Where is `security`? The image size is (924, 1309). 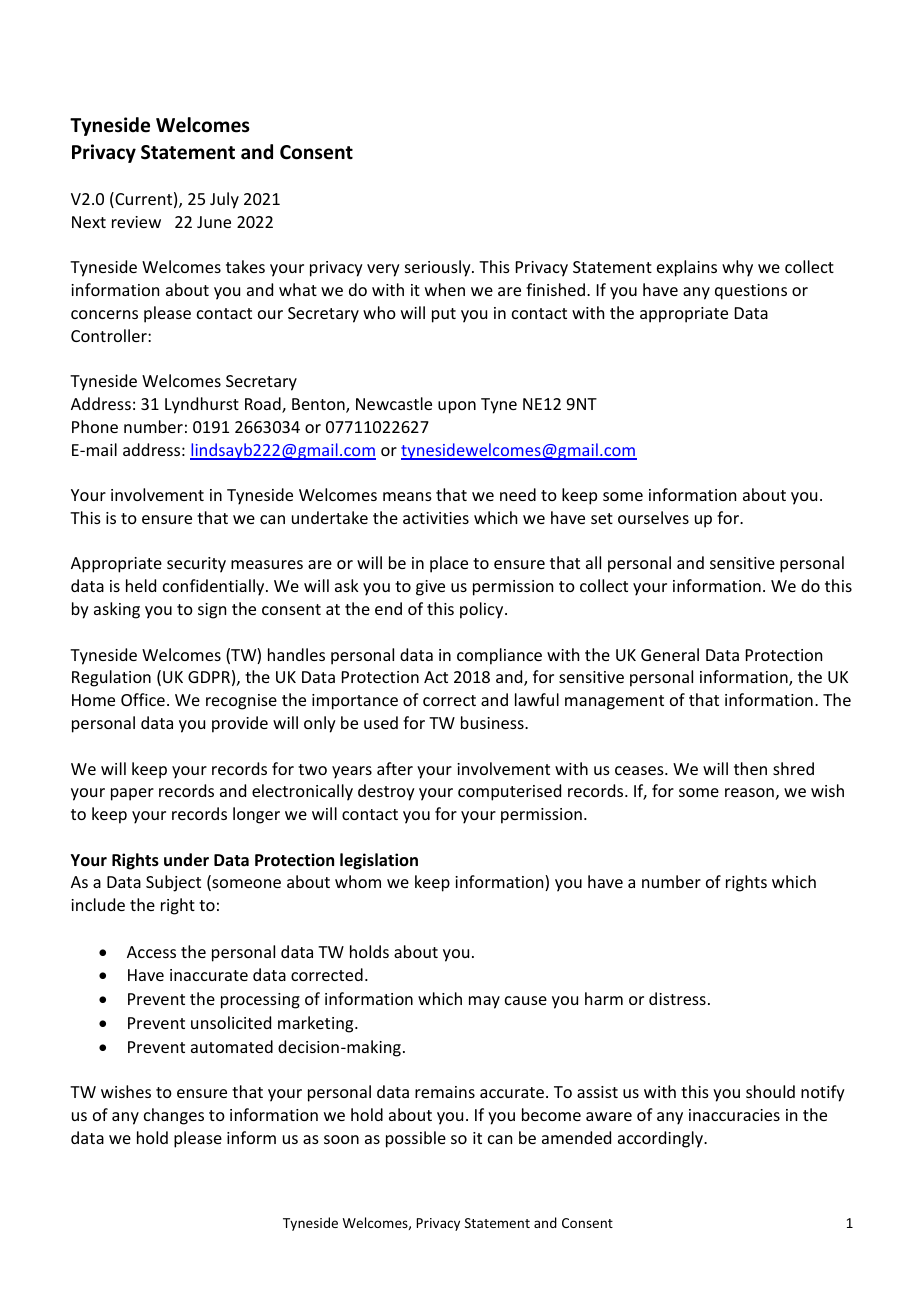
security is located at coordinates (196, 565).
